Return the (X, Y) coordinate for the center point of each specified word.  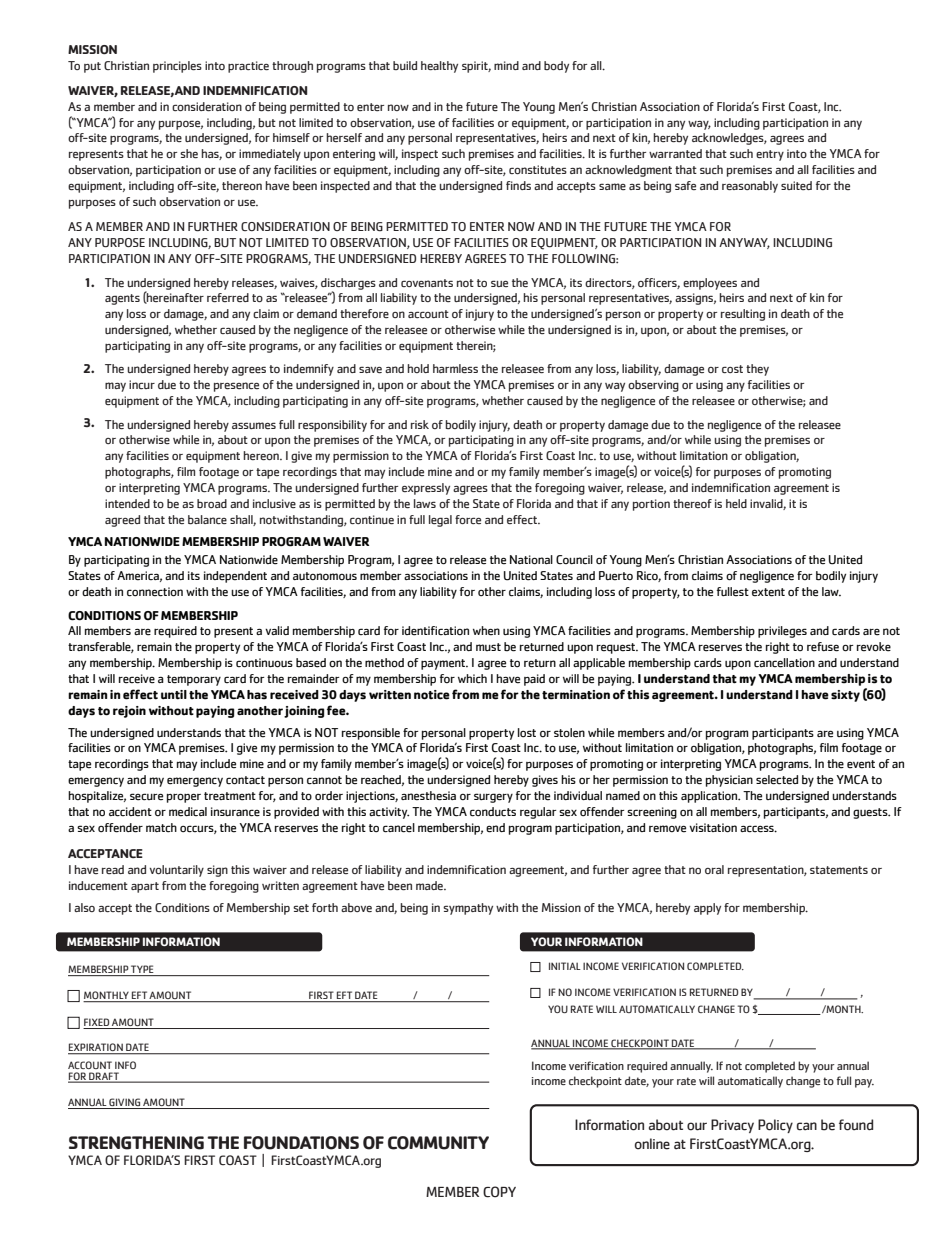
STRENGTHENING (136, 1143)
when (486, 631)
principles (177, 67)
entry (770, 155)
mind (506, 65)
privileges (782, 632)
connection (155, 592)
